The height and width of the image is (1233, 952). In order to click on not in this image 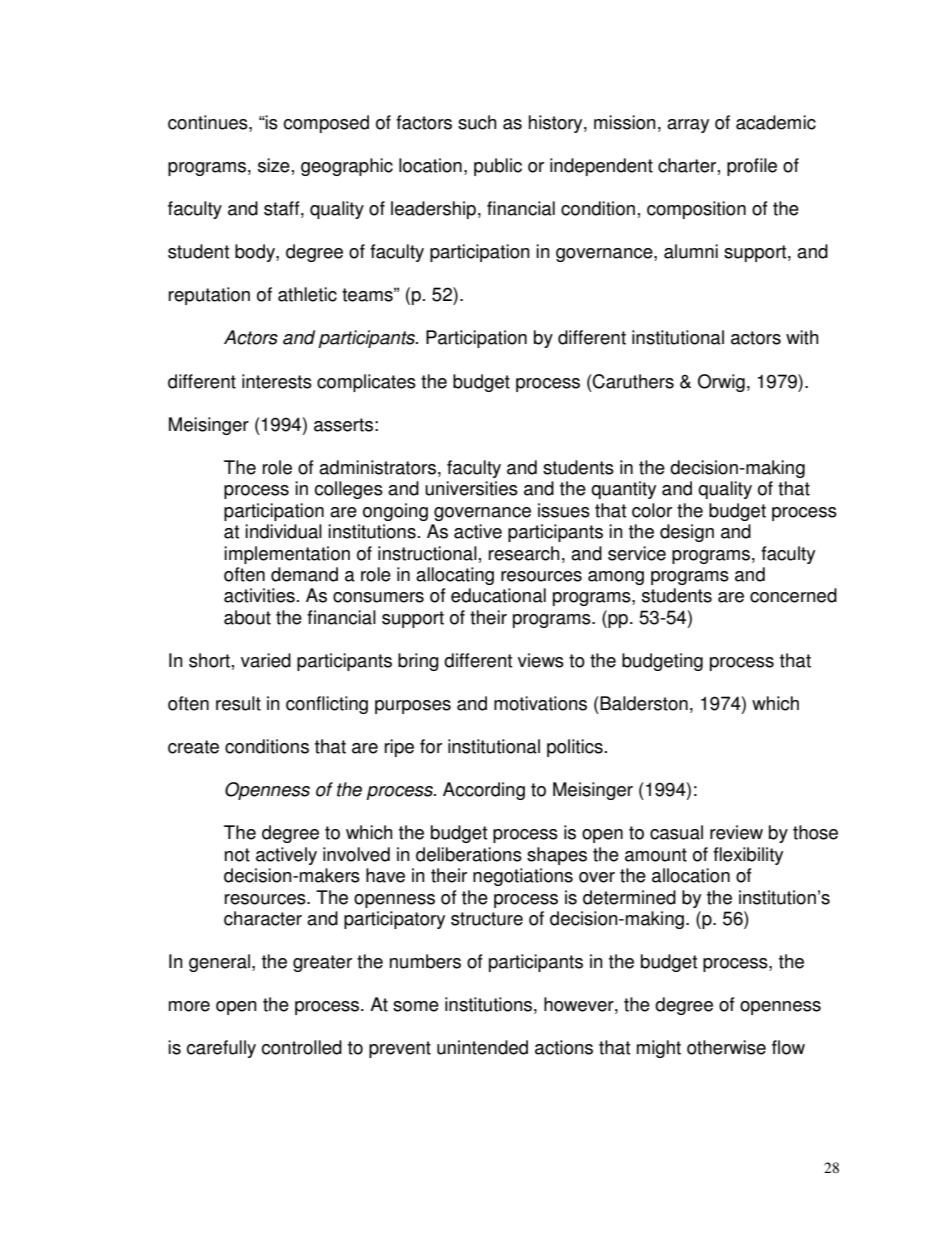, I will do `click(237, 855)`.
